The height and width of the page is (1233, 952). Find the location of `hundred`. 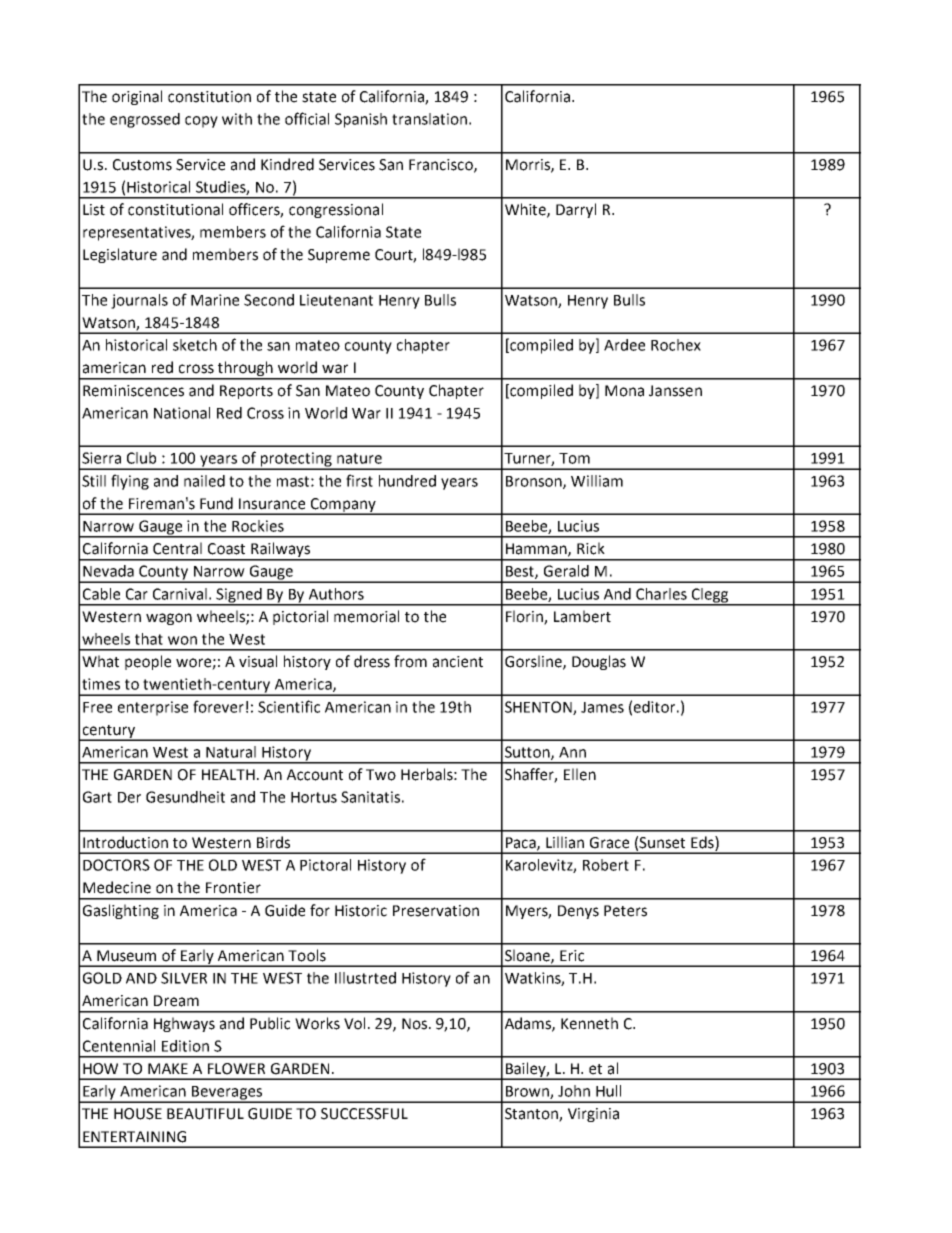

hundred is located at coordinates (407, 481).
